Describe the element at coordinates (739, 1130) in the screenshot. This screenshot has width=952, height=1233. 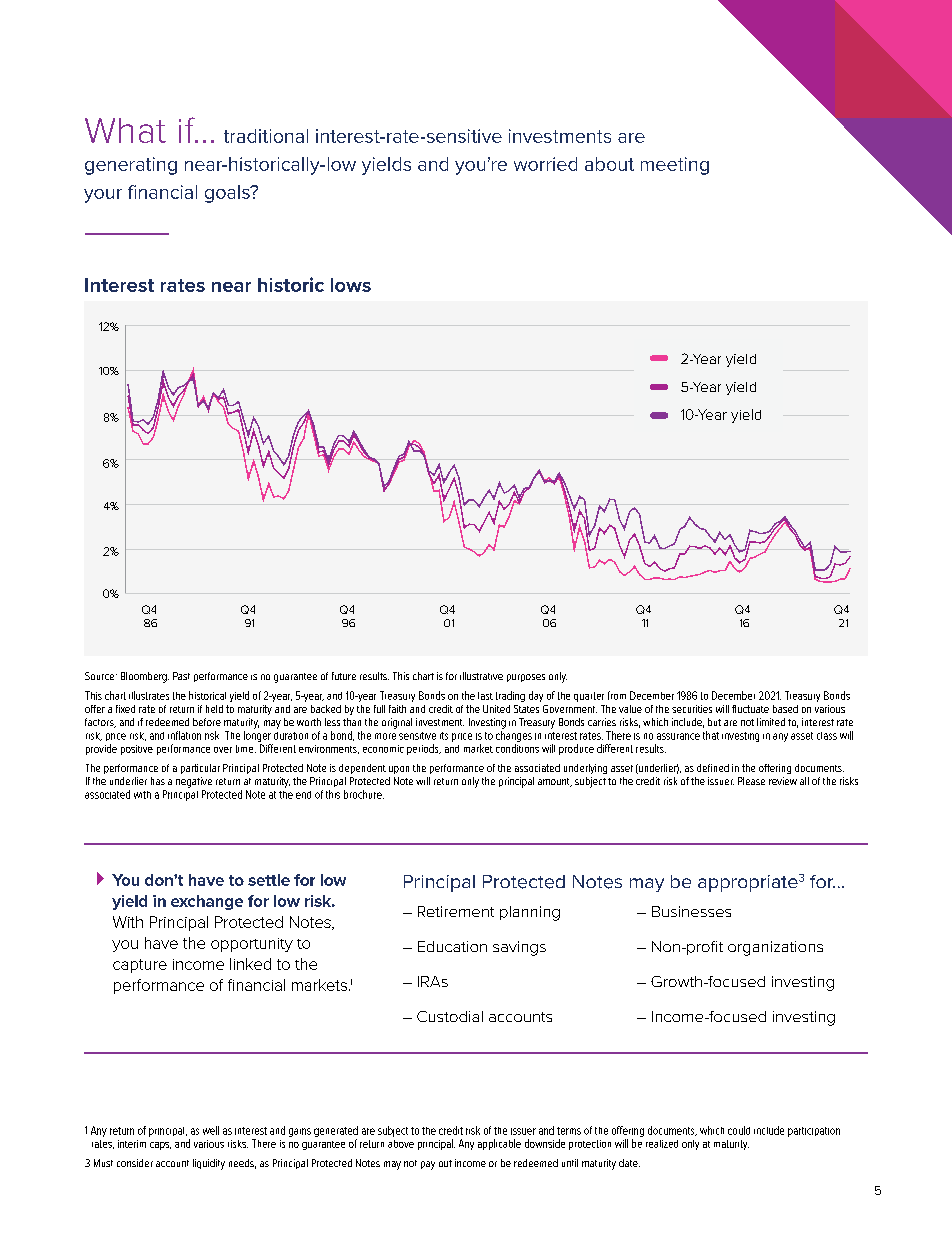
I see `could` at that location.
